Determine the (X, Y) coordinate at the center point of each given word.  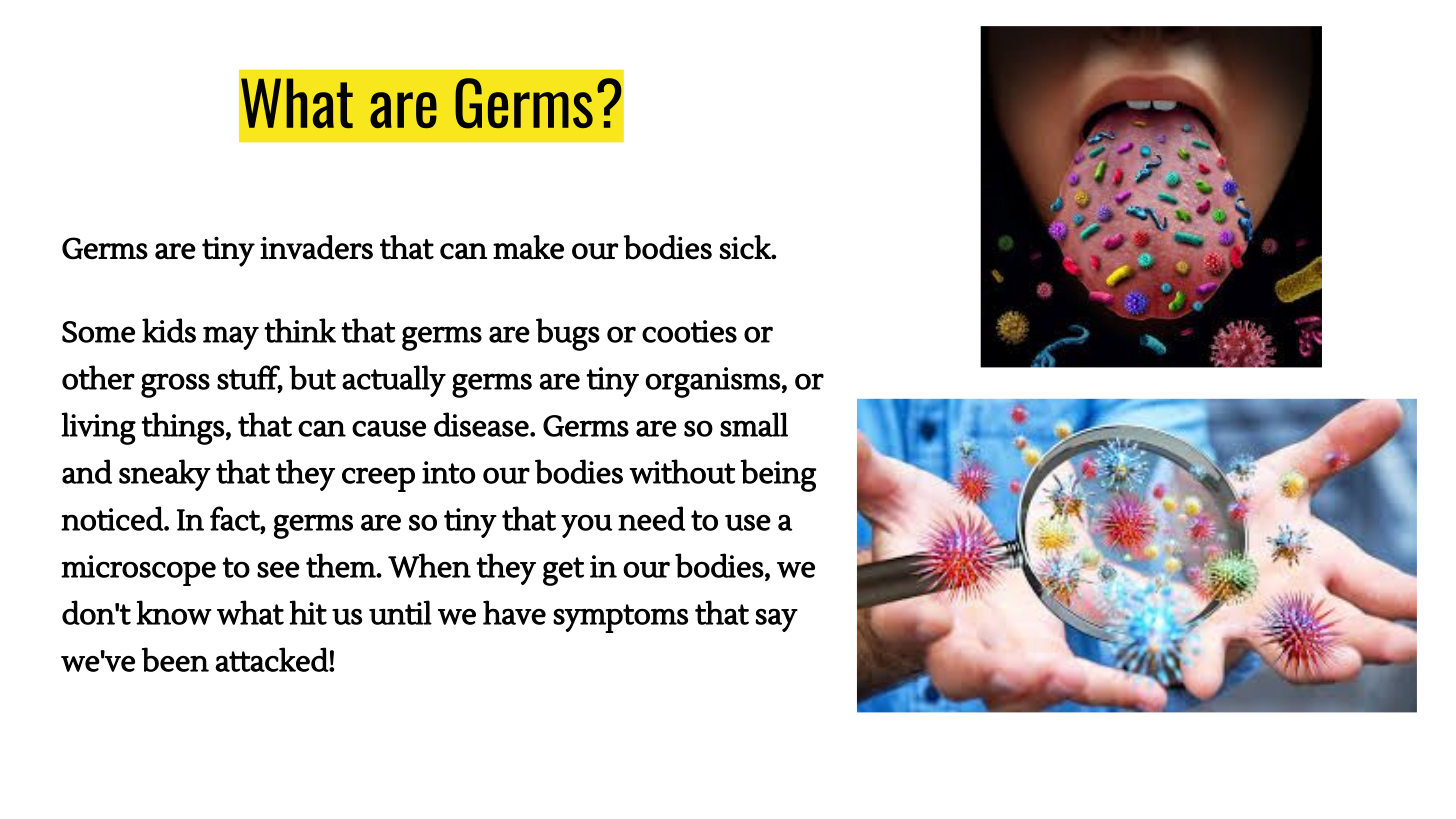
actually (394, 381)
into (448, 472)
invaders (316, 247)
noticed (113, 518)
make (528, 247)
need (651, 518)
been (175, 659)
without (682, 471)
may (231, 338)
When (429, 565)
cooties (689, 331)
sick (746, 247)
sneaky (165, 475)
